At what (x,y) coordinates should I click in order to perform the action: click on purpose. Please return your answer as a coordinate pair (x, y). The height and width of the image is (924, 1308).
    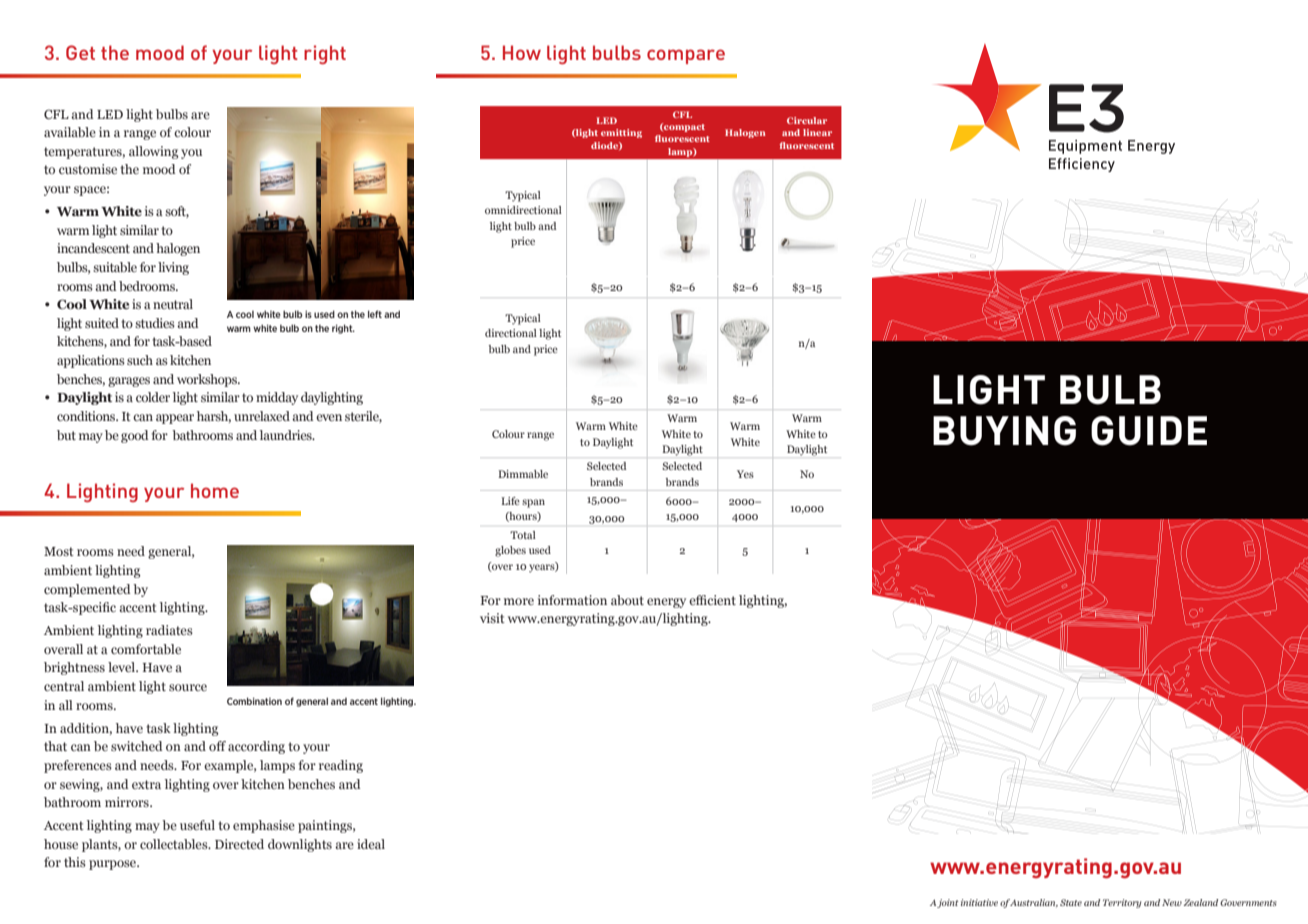
    Looking at the image, I should click on (114, 865).
